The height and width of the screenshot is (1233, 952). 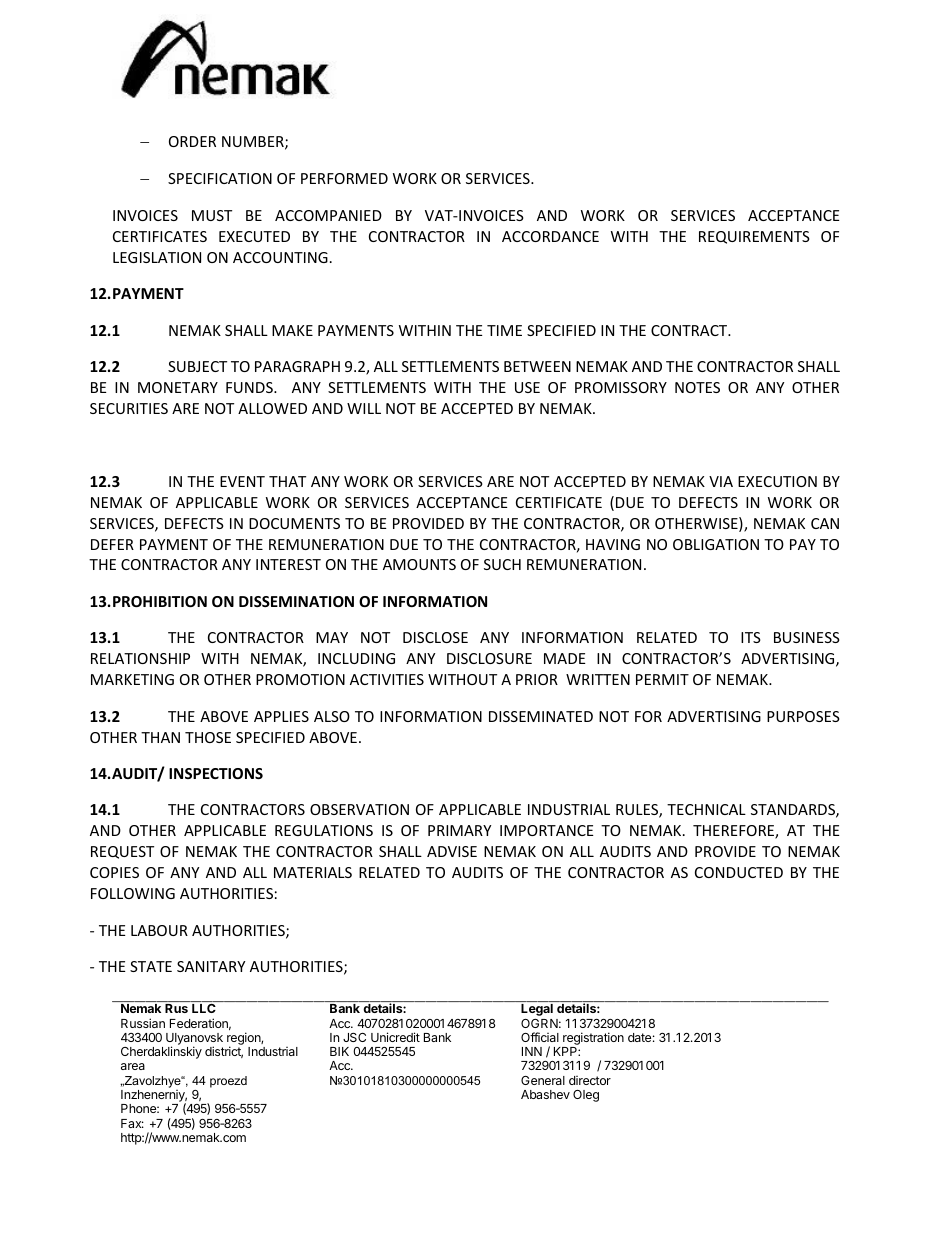 I want to click on NOTES, so click(x=697, y=387).
